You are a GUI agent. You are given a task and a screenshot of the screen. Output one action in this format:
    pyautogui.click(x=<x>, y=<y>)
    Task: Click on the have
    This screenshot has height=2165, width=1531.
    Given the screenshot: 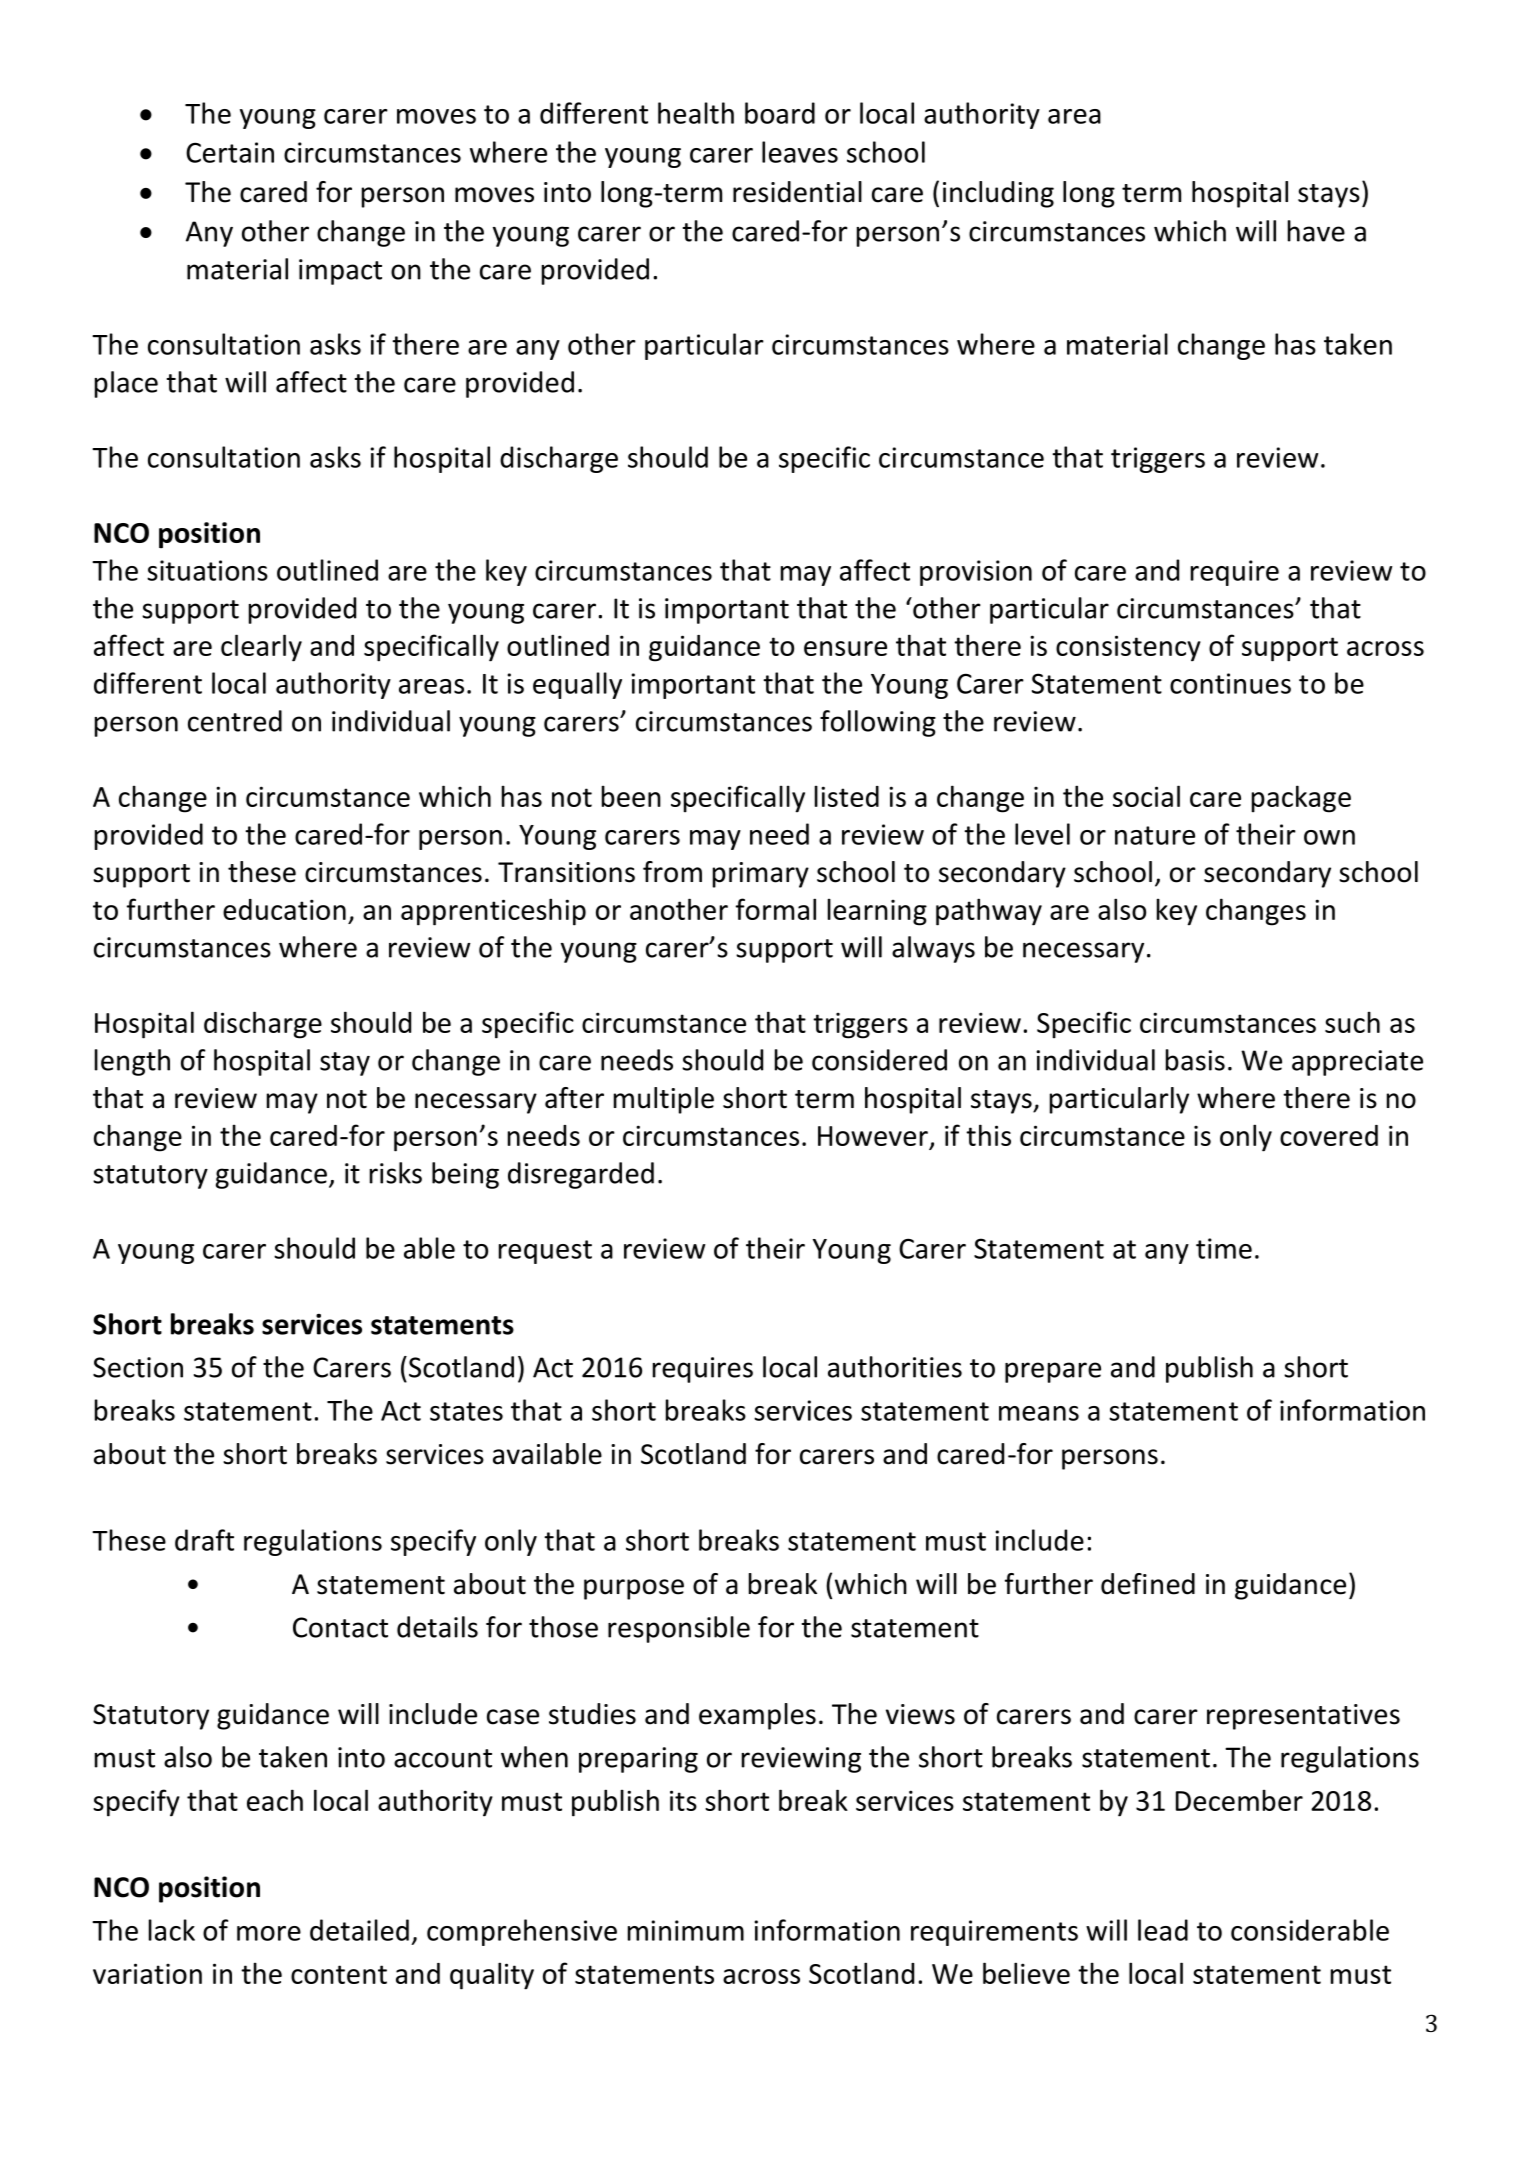 What is the action you would take?
    pyautogui.click(x=1316, y=231)
